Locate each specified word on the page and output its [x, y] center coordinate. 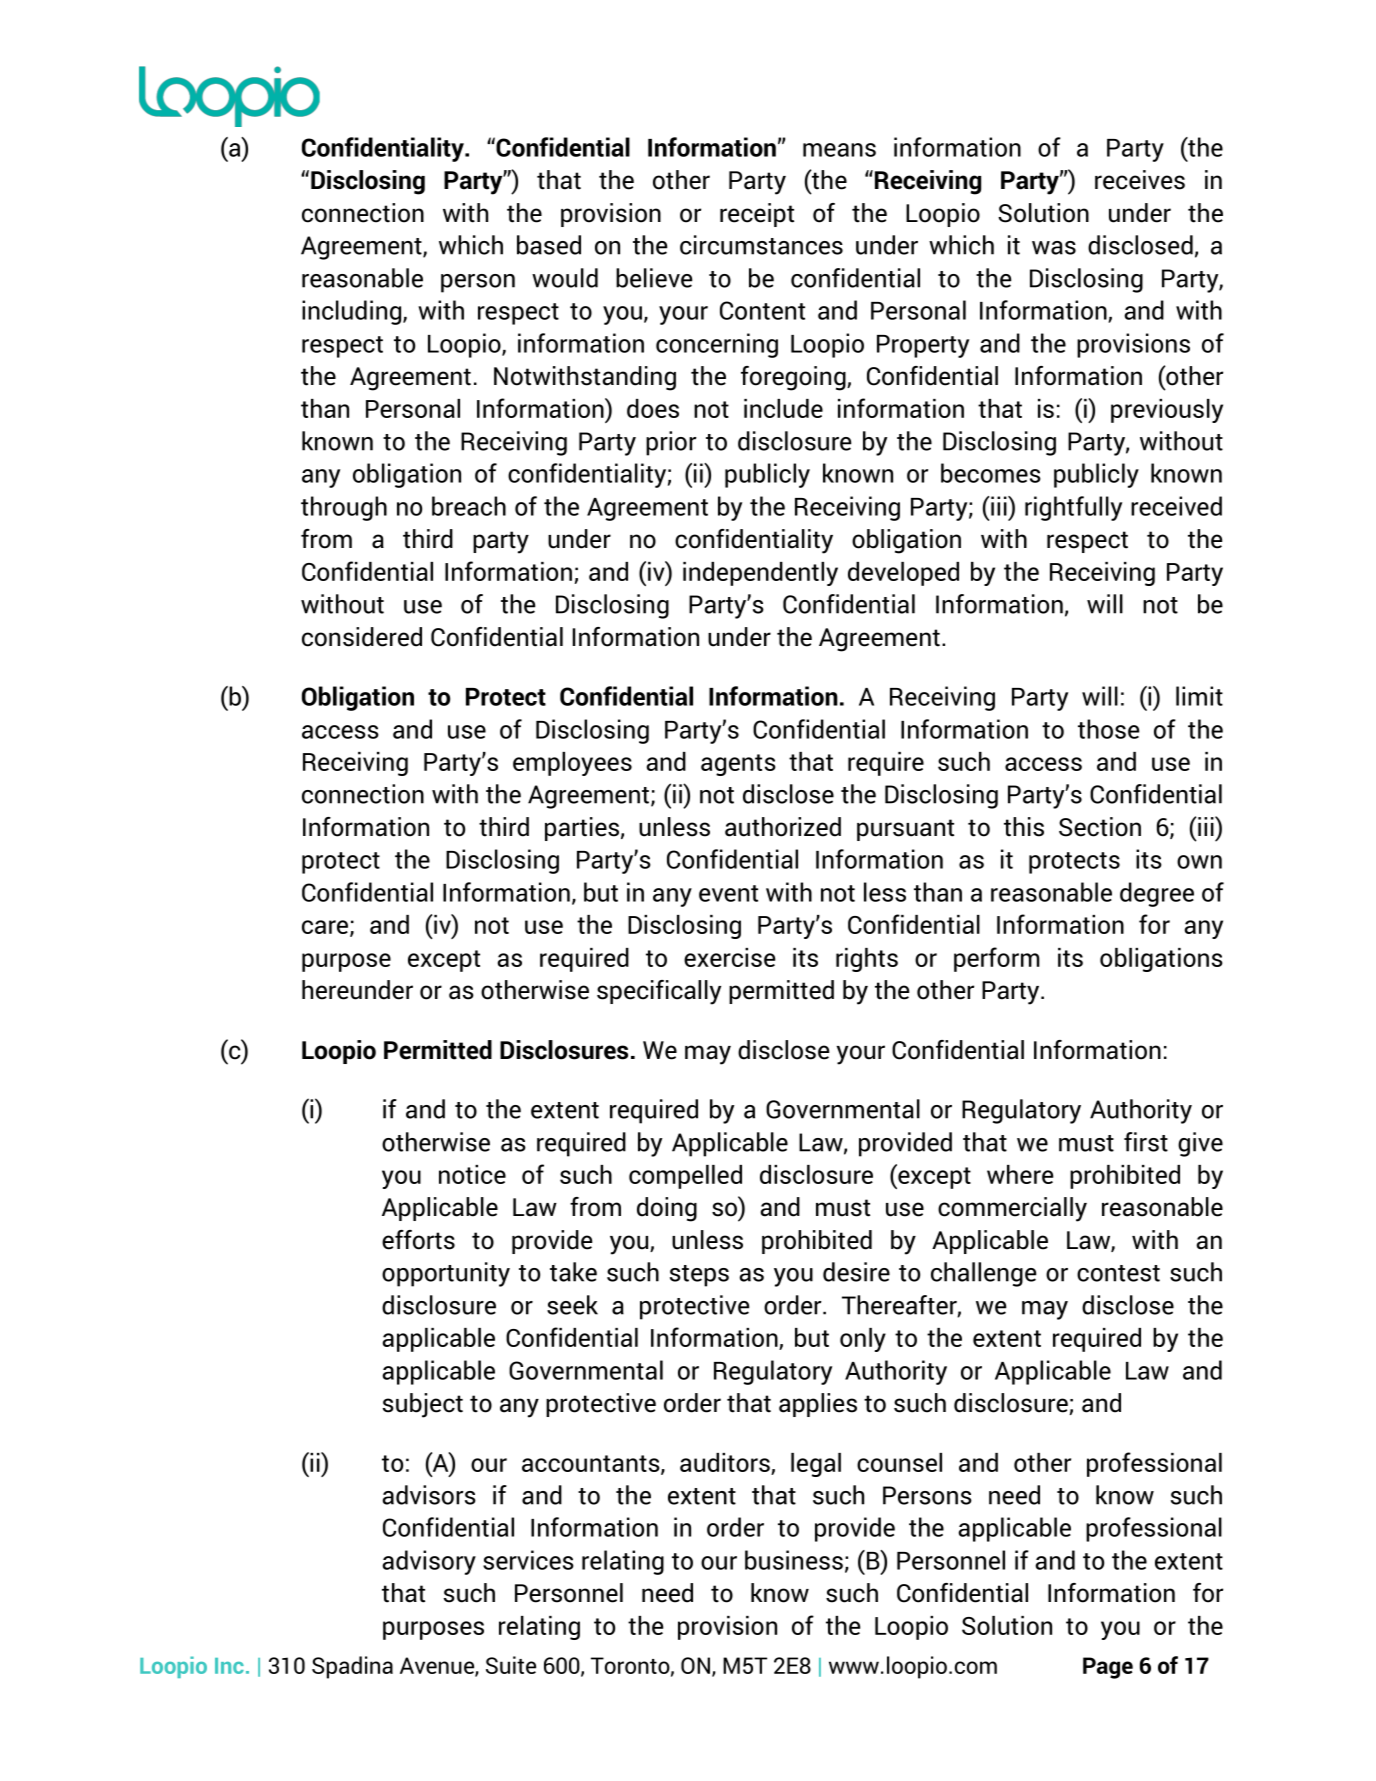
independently [760, 574]
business [794, 1560]
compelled [685, 1177]
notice [472, 1174]
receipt [757, 215]
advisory [429, 1562]
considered [362, 637]
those [1108, 729]
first [1146, 1142]
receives [1140, 180]
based [549, 245]
